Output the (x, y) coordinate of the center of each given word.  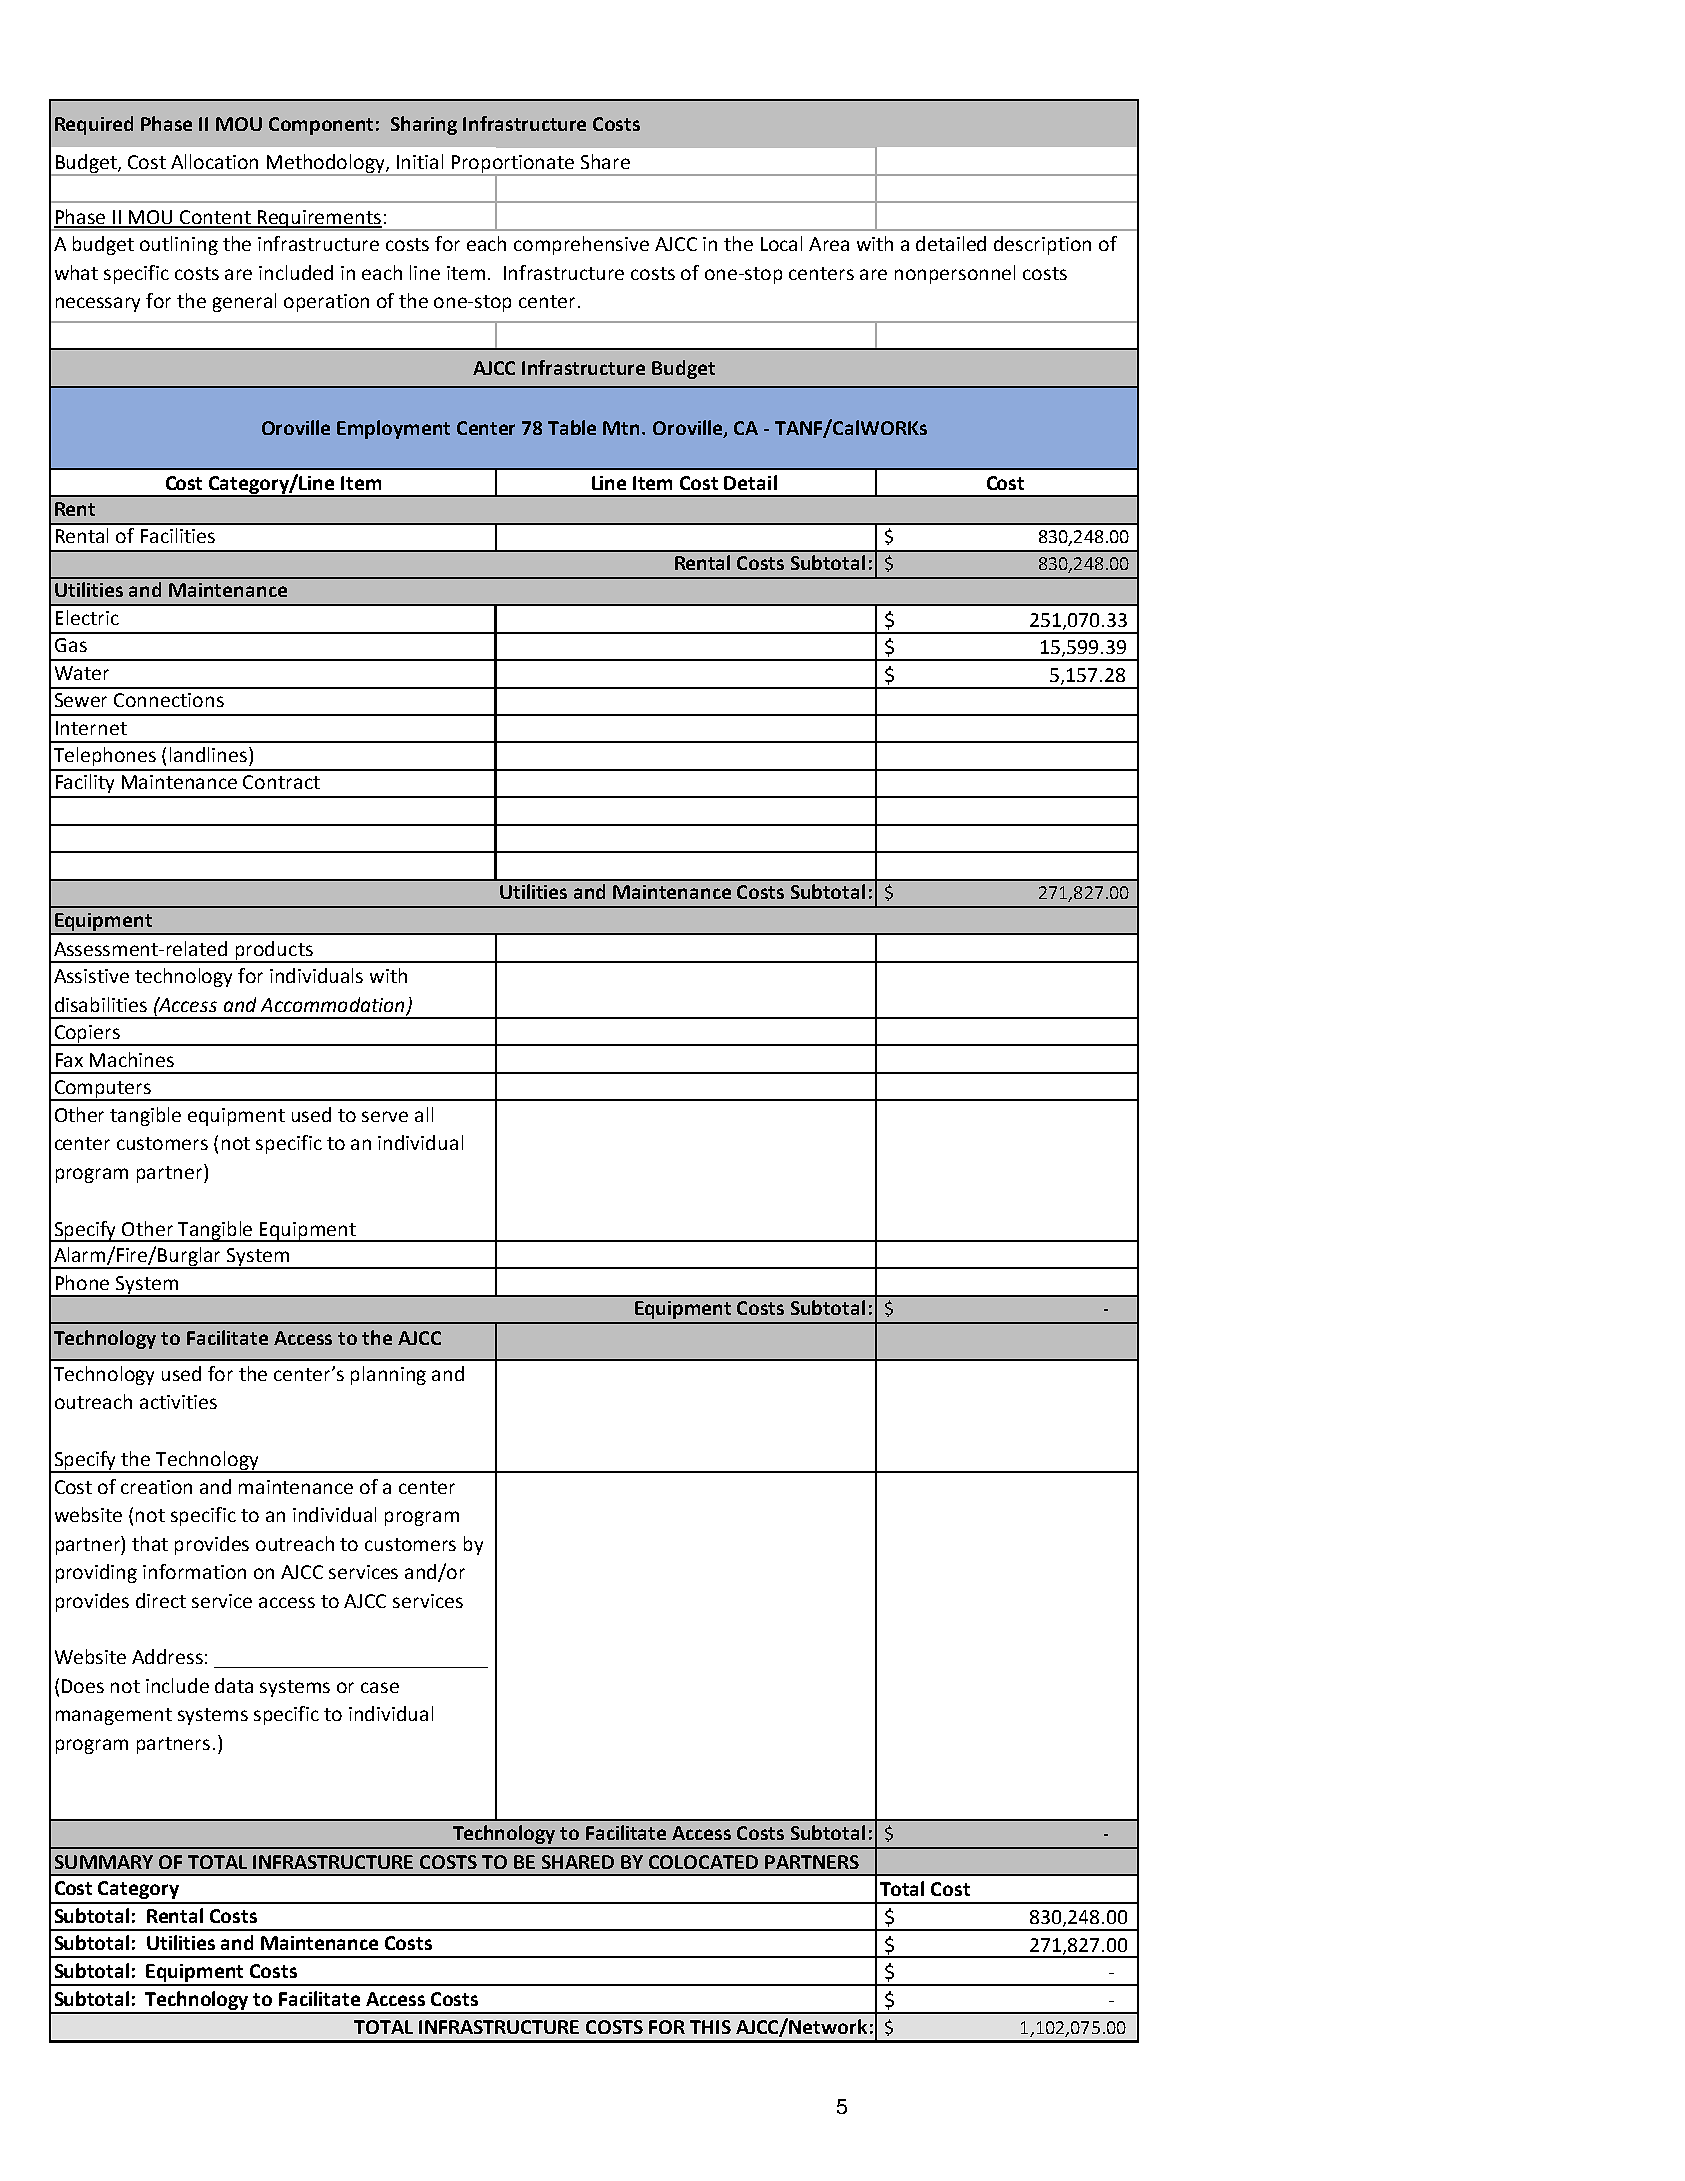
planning (388, 1375)
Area (829, 244)
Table (572, 427)
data (234, 1685)
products (274, 951)
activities (178, 1402)
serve (385, 1116)
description (1042, 245)
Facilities (178, 535)
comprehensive (581, 245)
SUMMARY (104, 1862)
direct (161, 1600)
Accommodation (332, 1004)
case (380, 1687)
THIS (710, 2027)
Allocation (214, 161)
